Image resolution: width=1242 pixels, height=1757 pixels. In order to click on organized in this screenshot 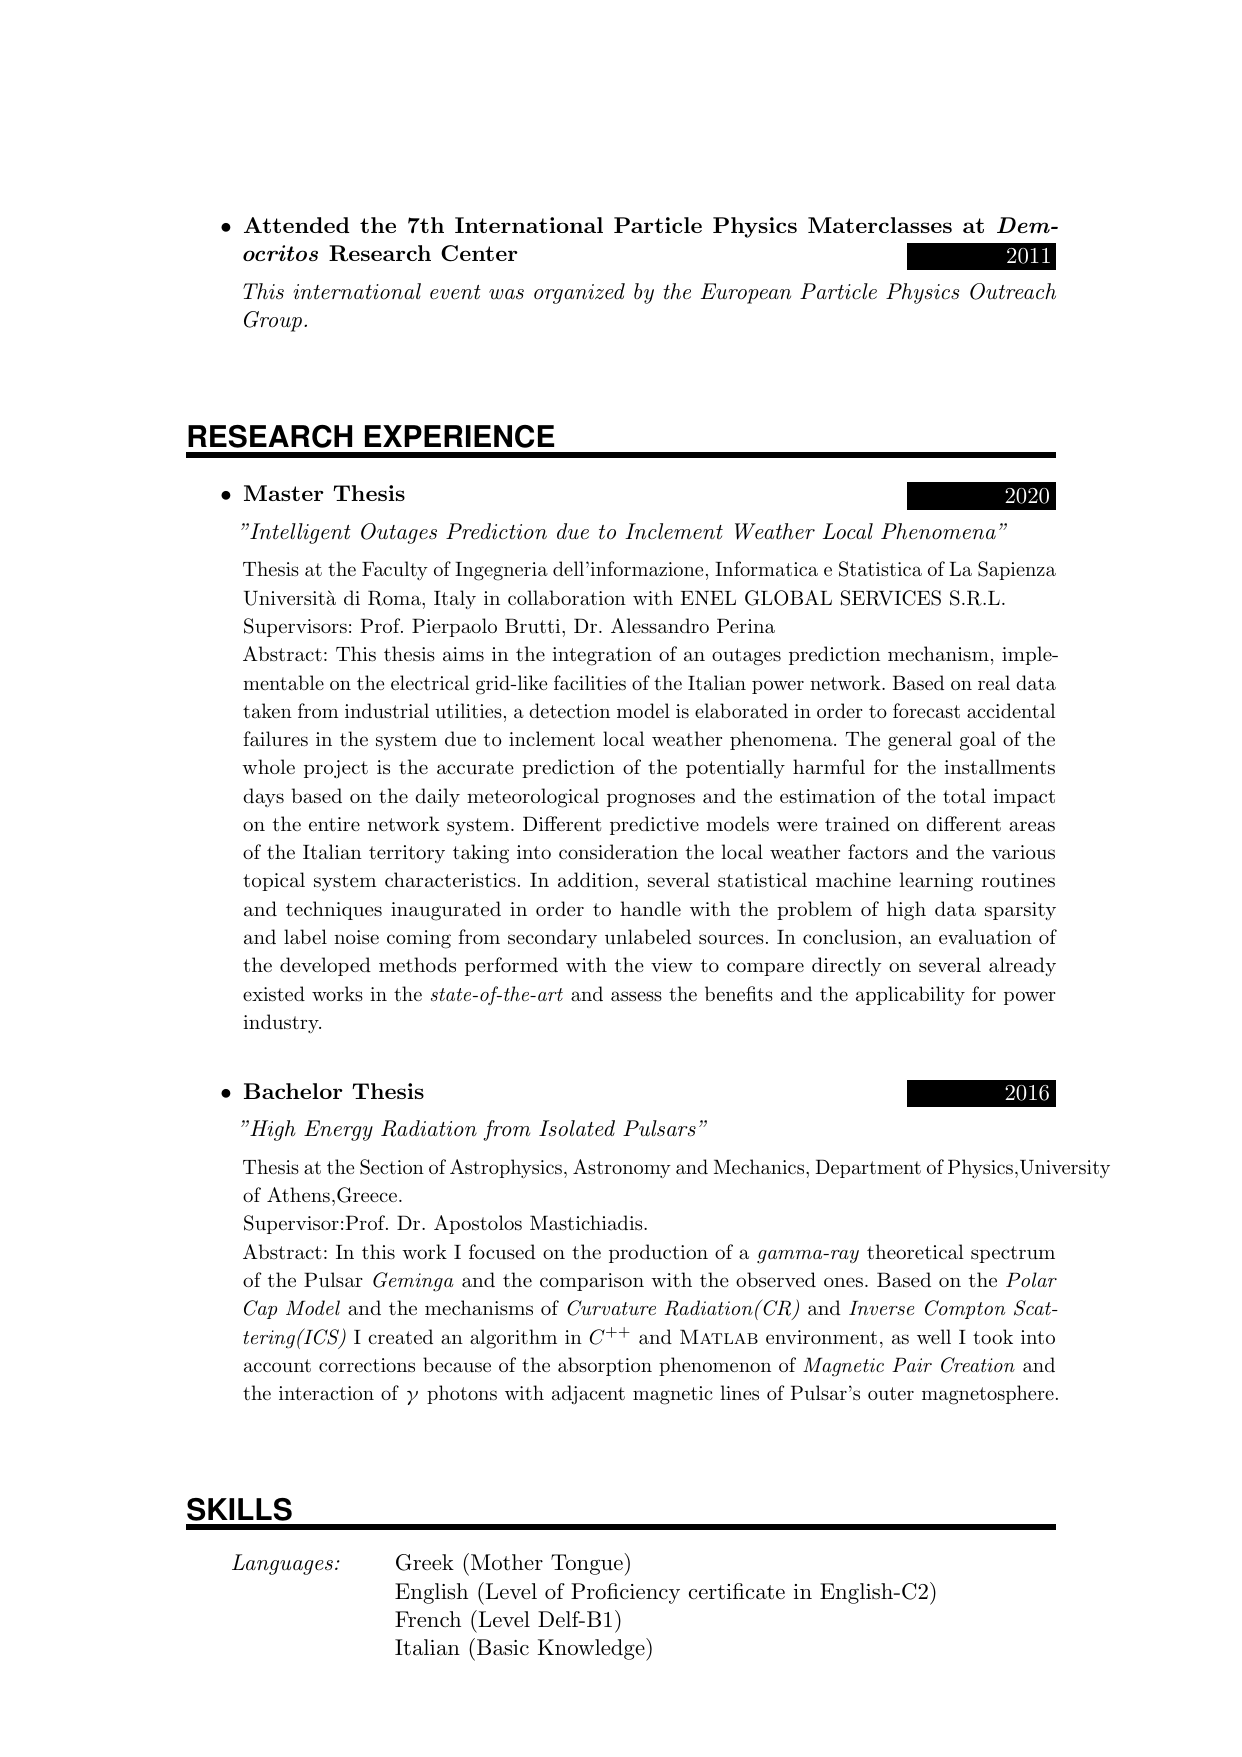, I will do `click(579, 293)`.
